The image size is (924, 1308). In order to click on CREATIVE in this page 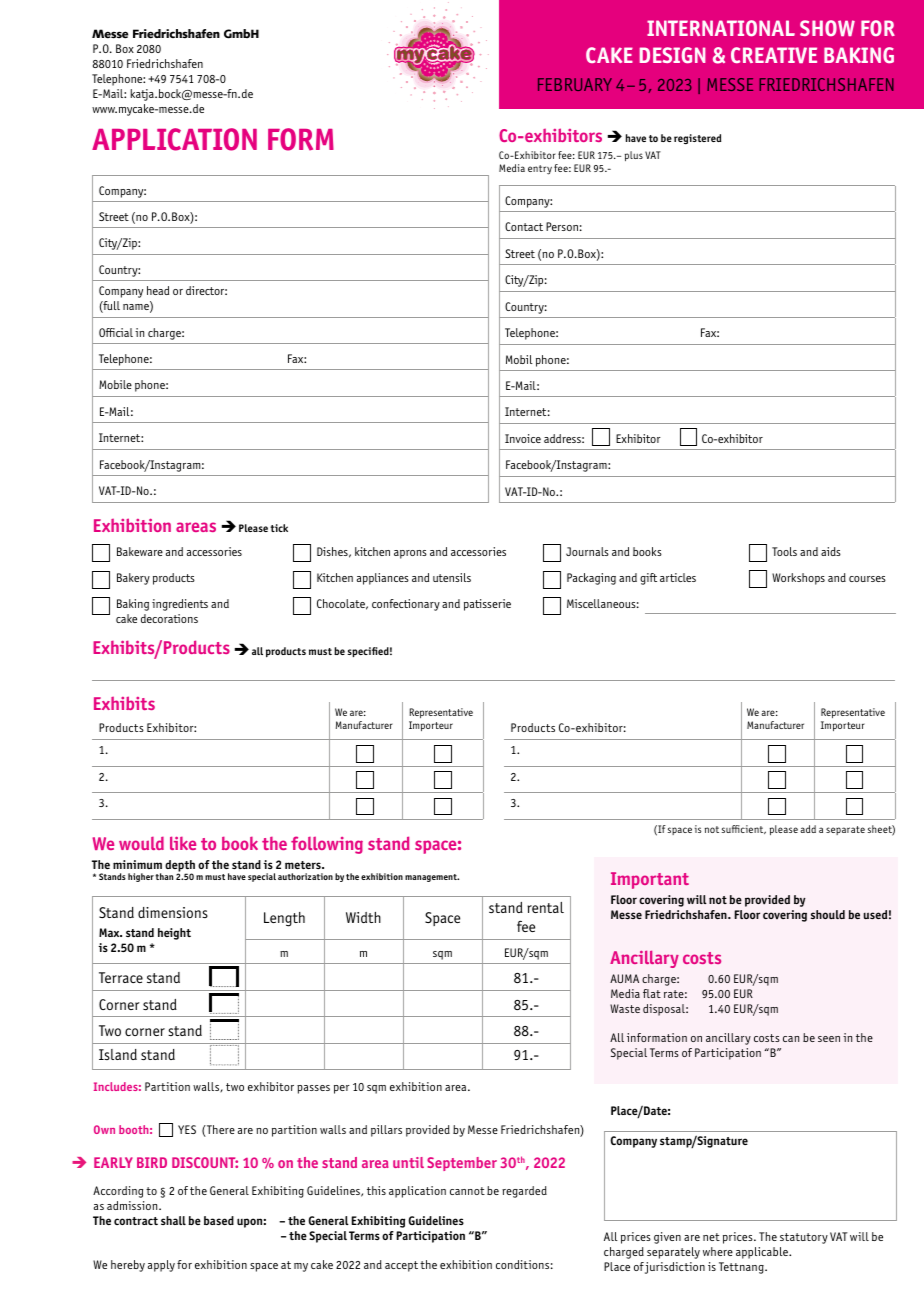, I will do `click(774, 55)`.
